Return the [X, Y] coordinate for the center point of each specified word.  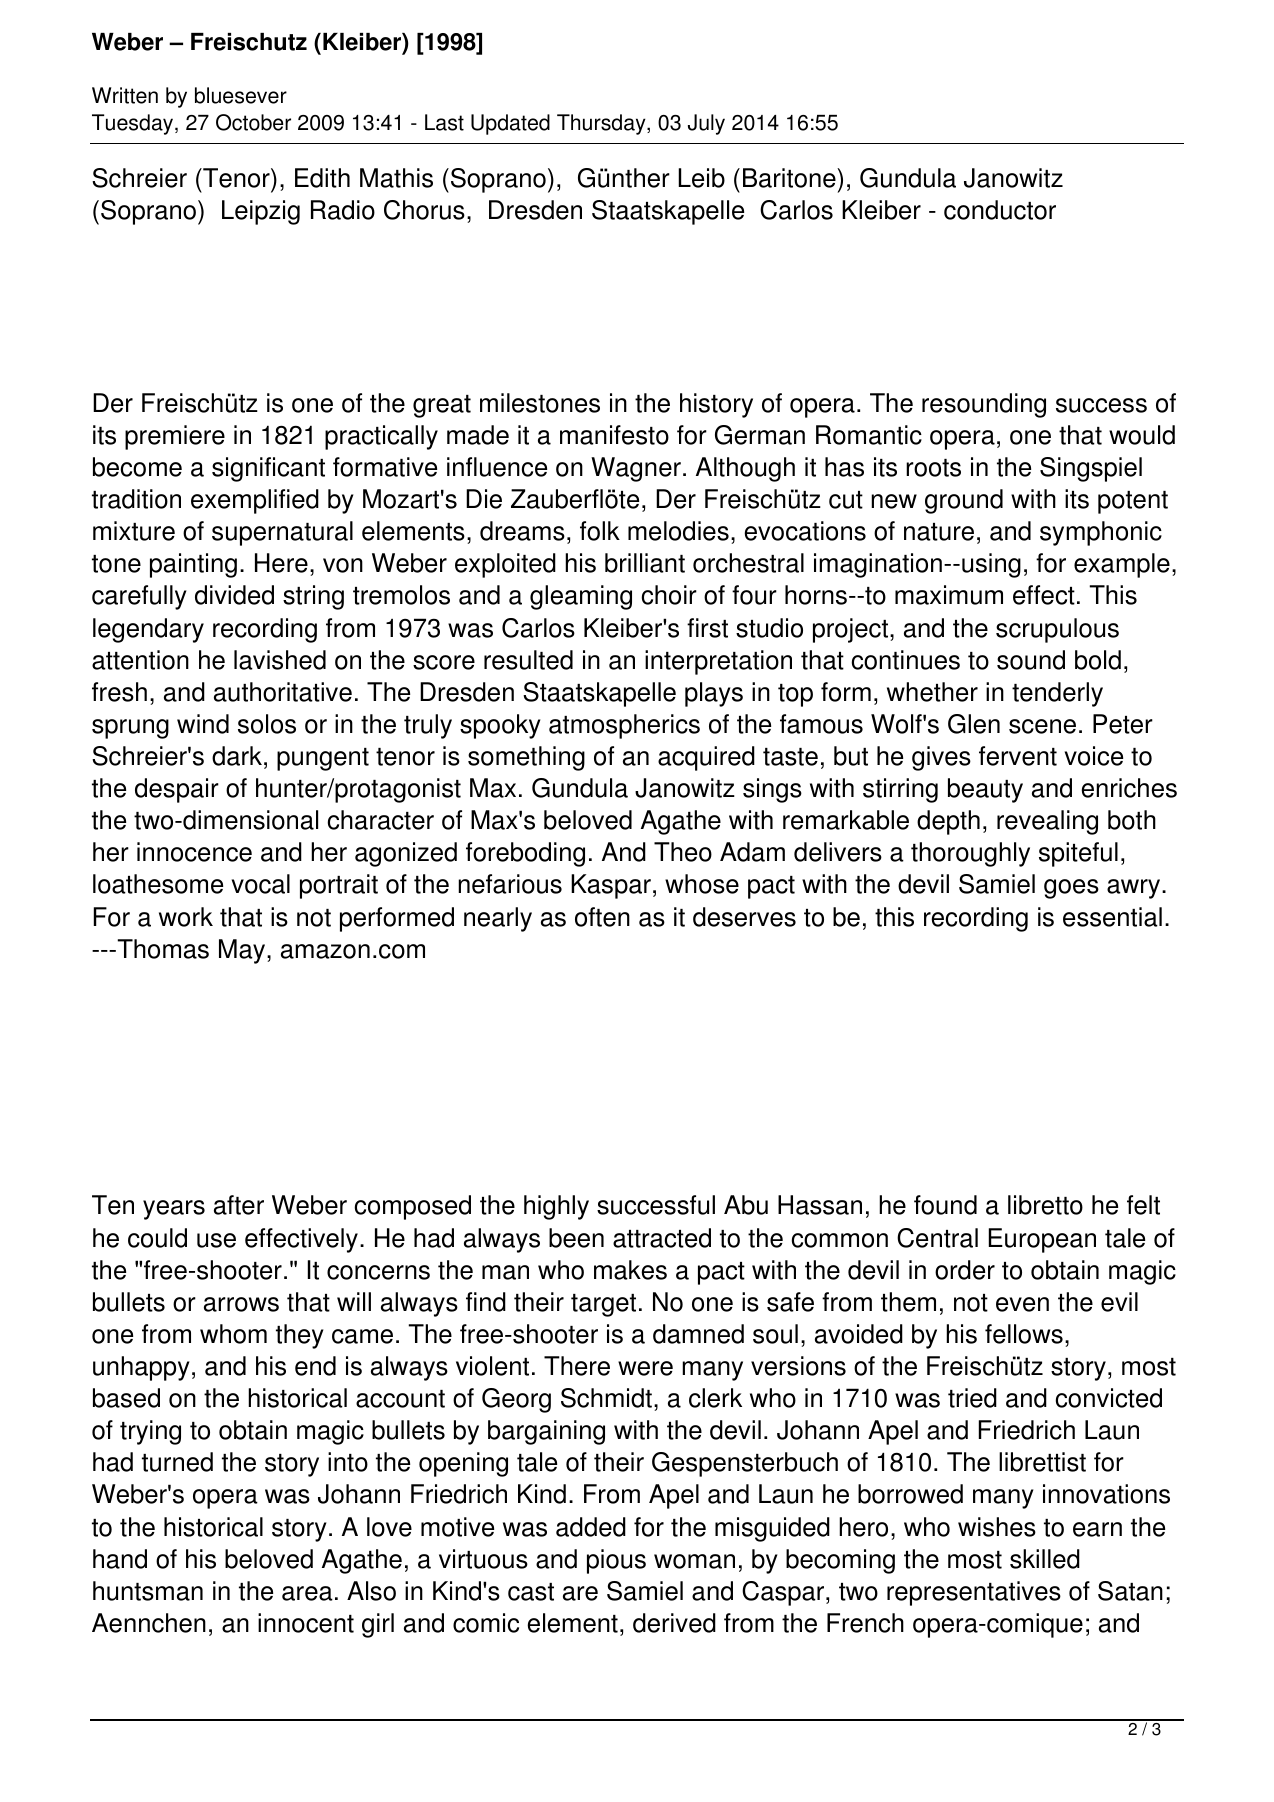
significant [268, 469]
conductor [1000, 210]
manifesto [614, 435]
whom [233, 1334]
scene [1042, 726]
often [602, 917]
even [1022, 1304]
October [253, 122]
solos [267, 724]
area [307, 1593]
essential [1112, 917]
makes [630, 1270]
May [243, 951]
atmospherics [624, 726]
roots [933, 468]
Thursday [602, 124]
